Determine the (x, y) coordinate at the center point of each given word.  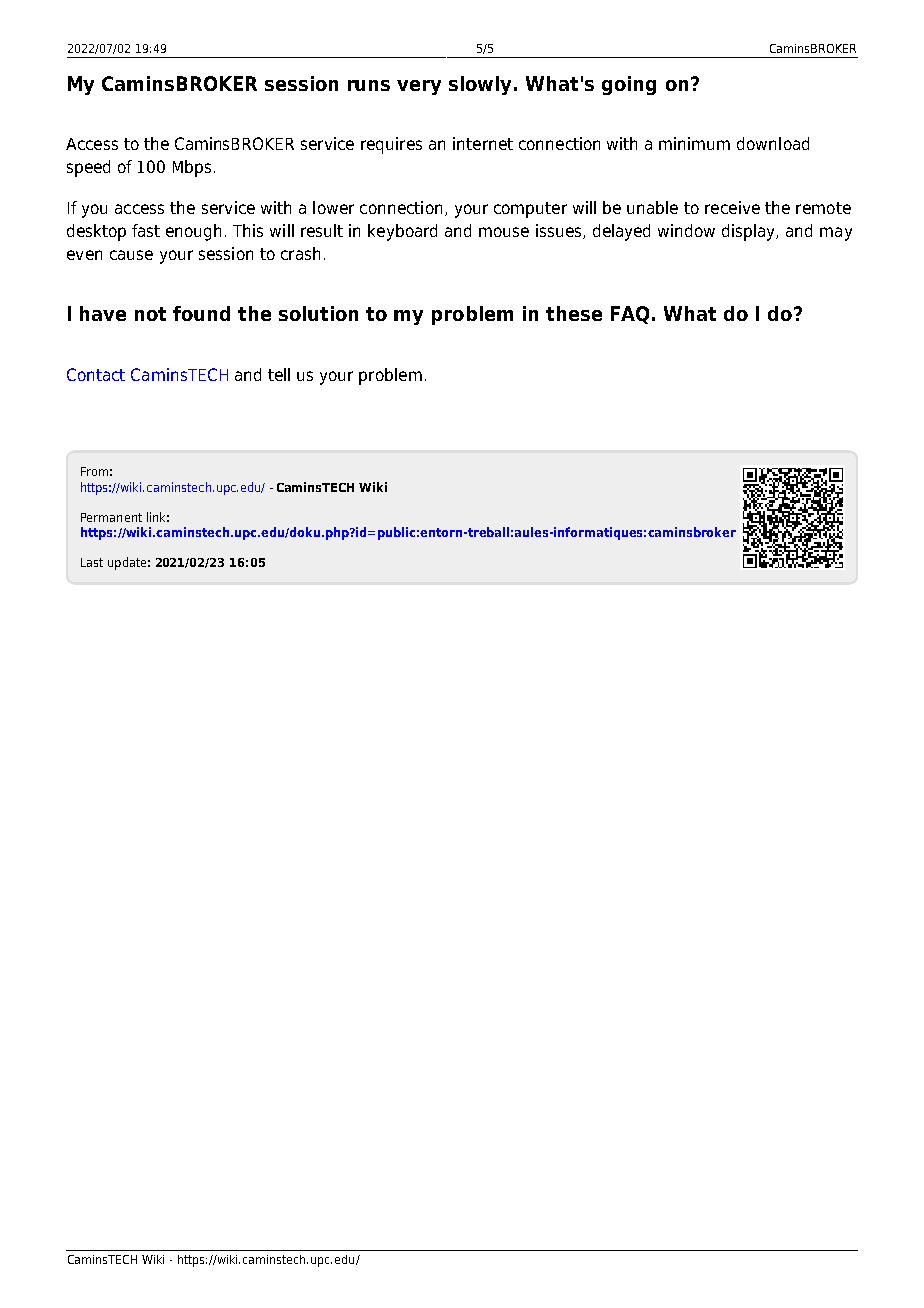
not (150, 314)
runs (369, 85)
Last (92, 562)
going (629, 85)
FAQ (630, 315)
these (574, 313)
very (419, 87)
